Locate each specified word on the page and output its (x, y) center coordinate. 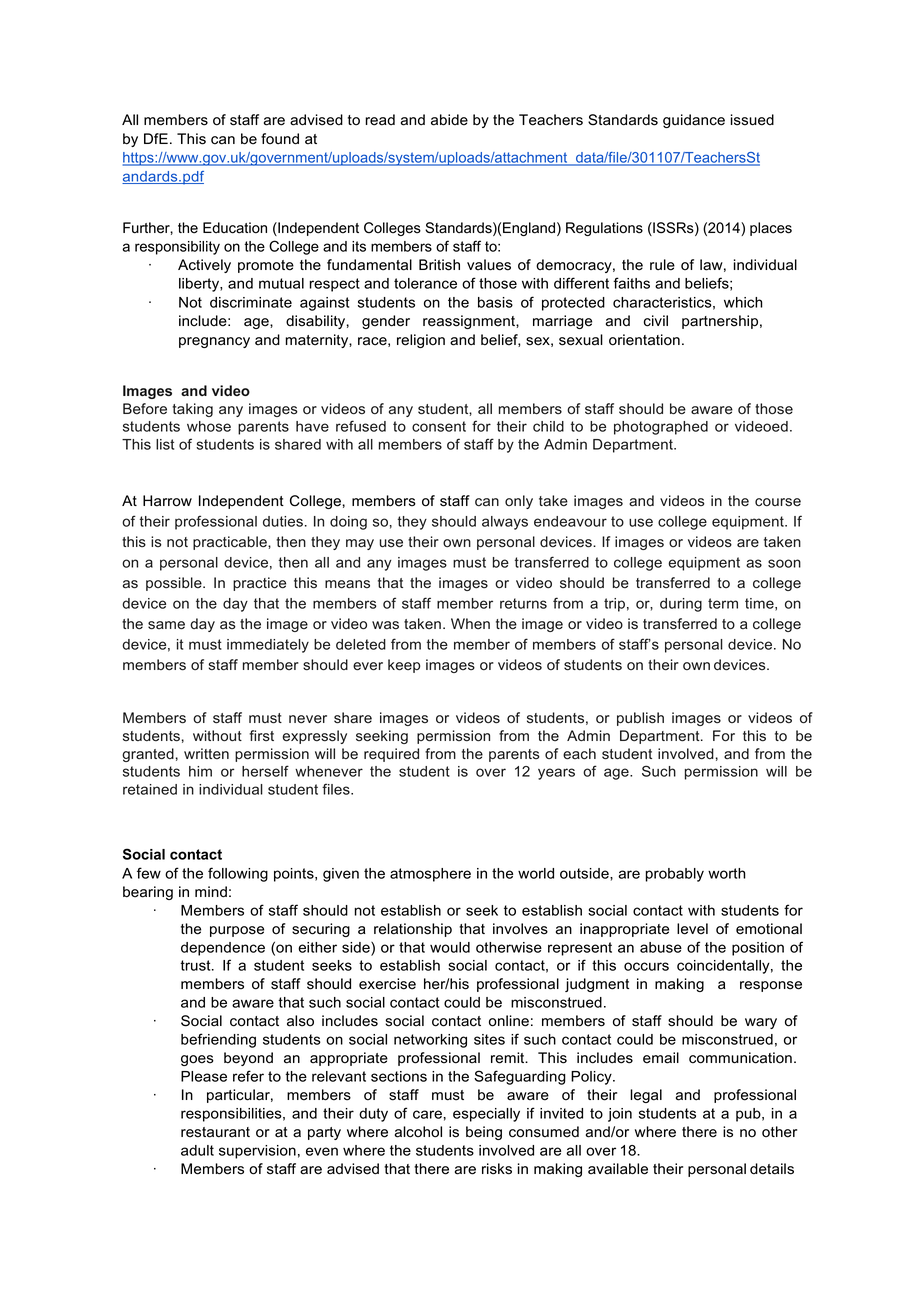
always (505, 523)
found (280, 139)
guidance (694, 121)
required (391, 755)
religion (421, 341)
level (692, 929)
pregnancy (214, 342)
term (723, 603)
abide (449, 120)
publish (640, 719)
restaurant (215, 1132)
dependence (223, 949)
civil (656, 321)
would (450, 947)
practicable (231, 543)
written (206, 753)
